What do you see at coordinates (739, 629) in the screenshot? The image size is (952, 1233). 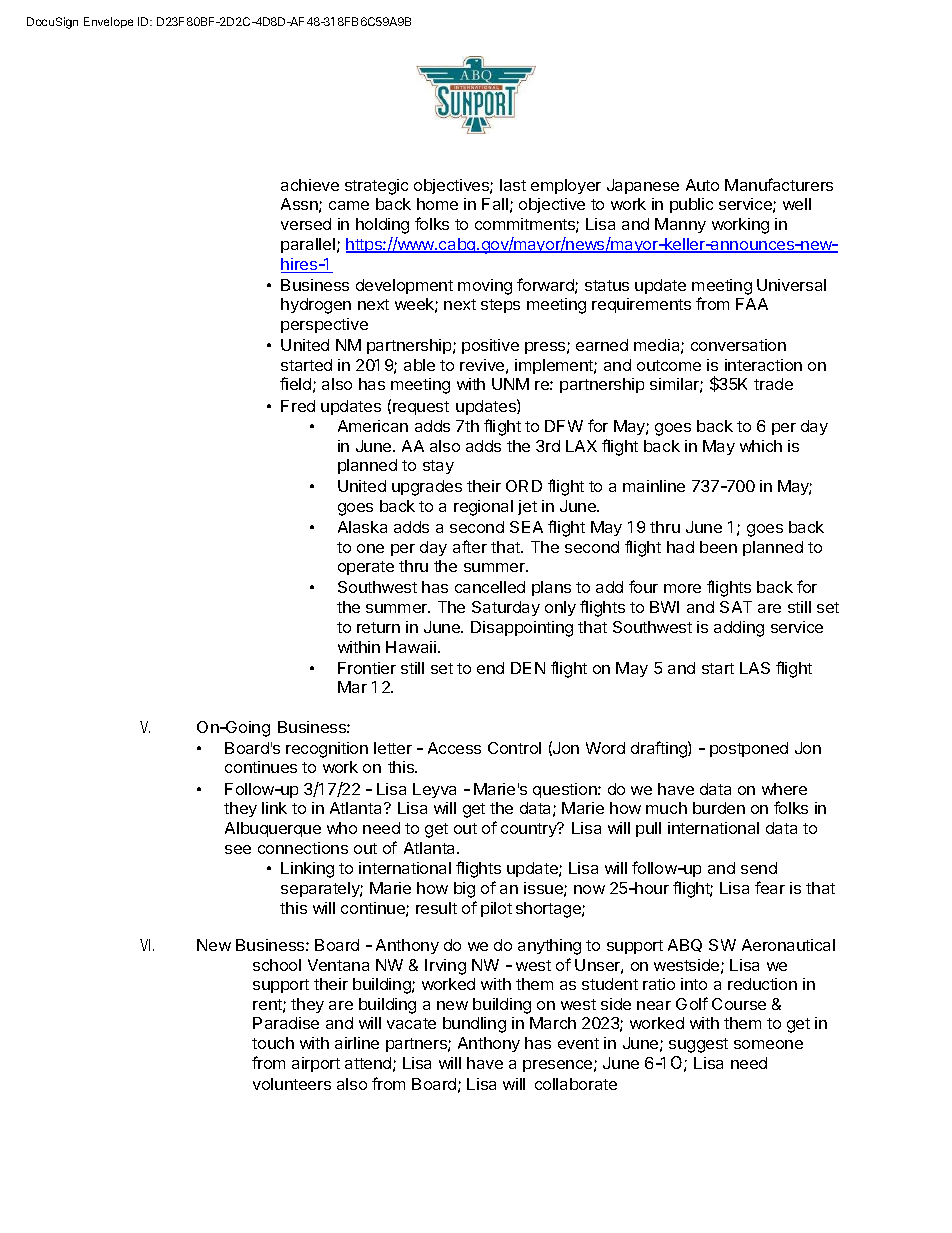 I see `adding` at bounding box center [739, 629].
